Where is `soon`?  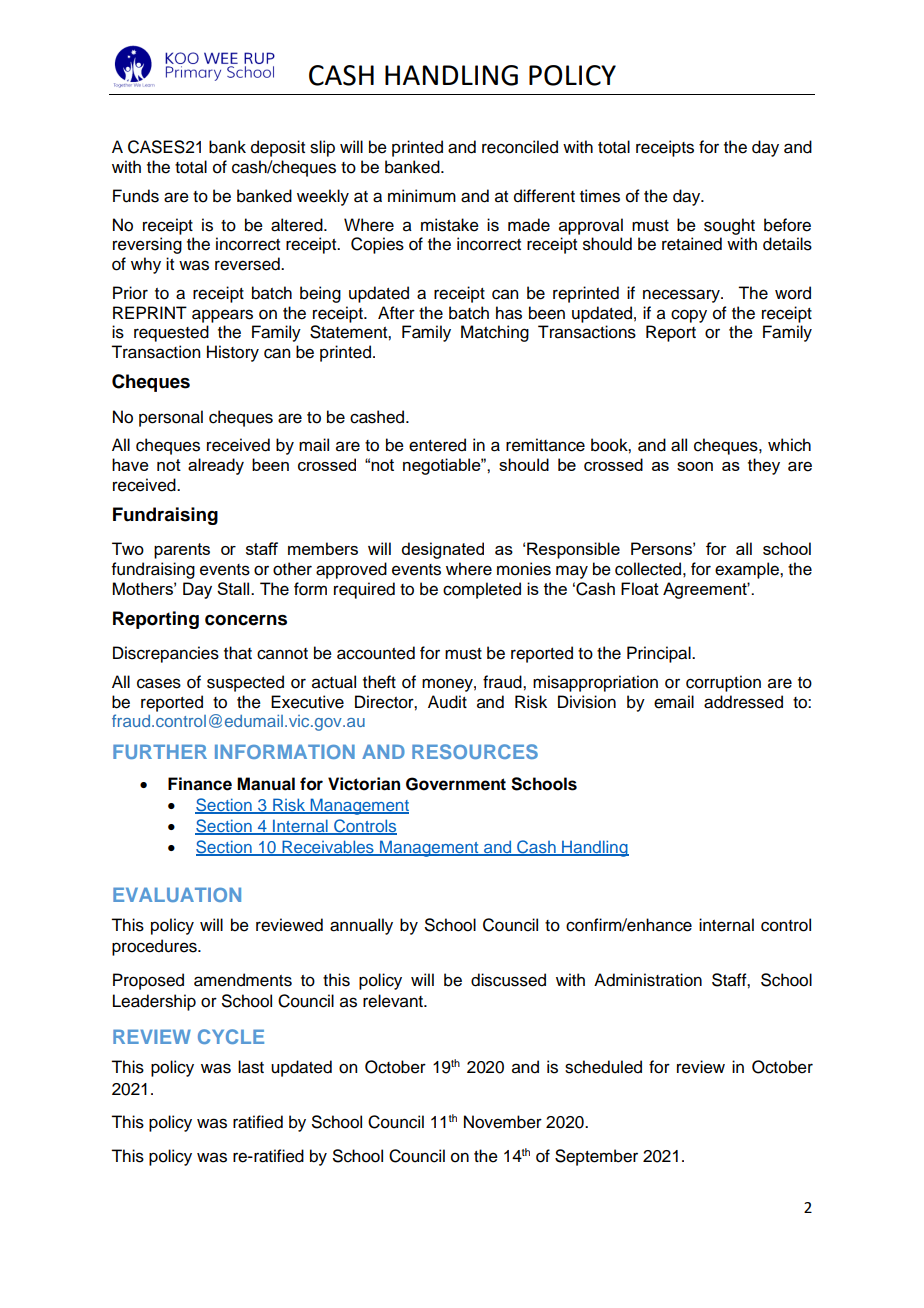 soon is located at coordinates (695, 466).
